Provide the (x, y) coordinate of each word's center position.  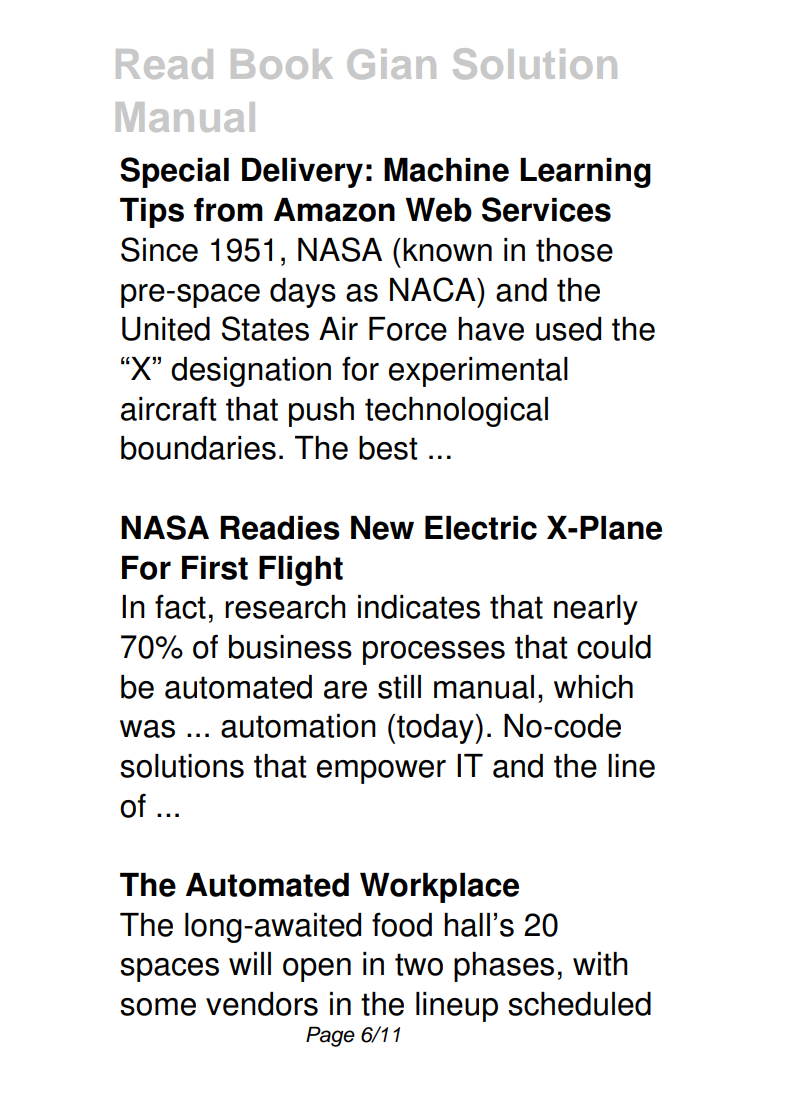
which (593, 687)
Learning (585, 173)
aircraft (168, 408)
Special (174, 172)
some (158, 1007)
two (419, 964)
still (399, 687)
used (568, 329)
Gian (391, 64)
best (388, 448)
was (147, 729)
